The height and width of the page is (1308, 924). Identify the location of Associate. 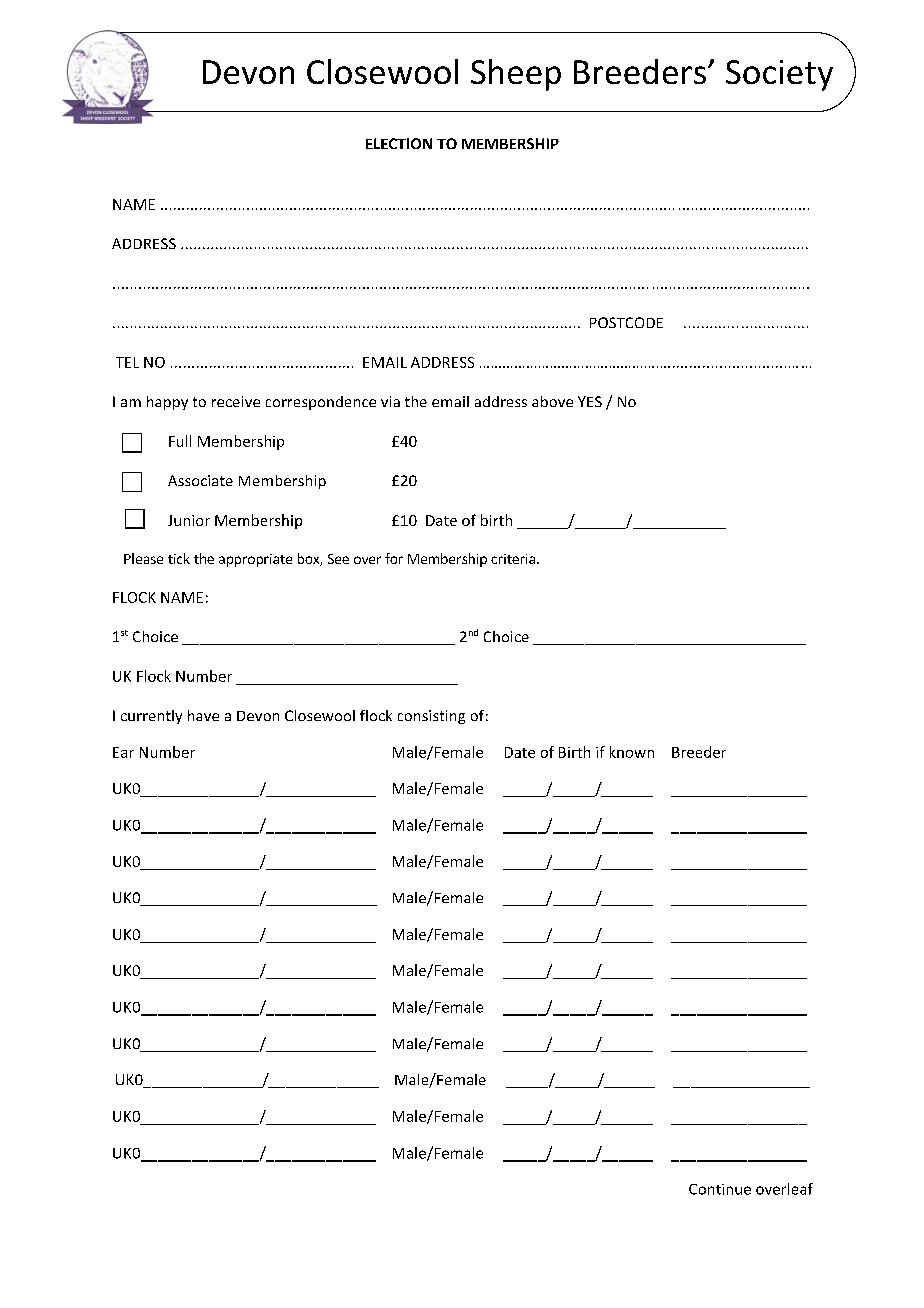
(200, 480).
